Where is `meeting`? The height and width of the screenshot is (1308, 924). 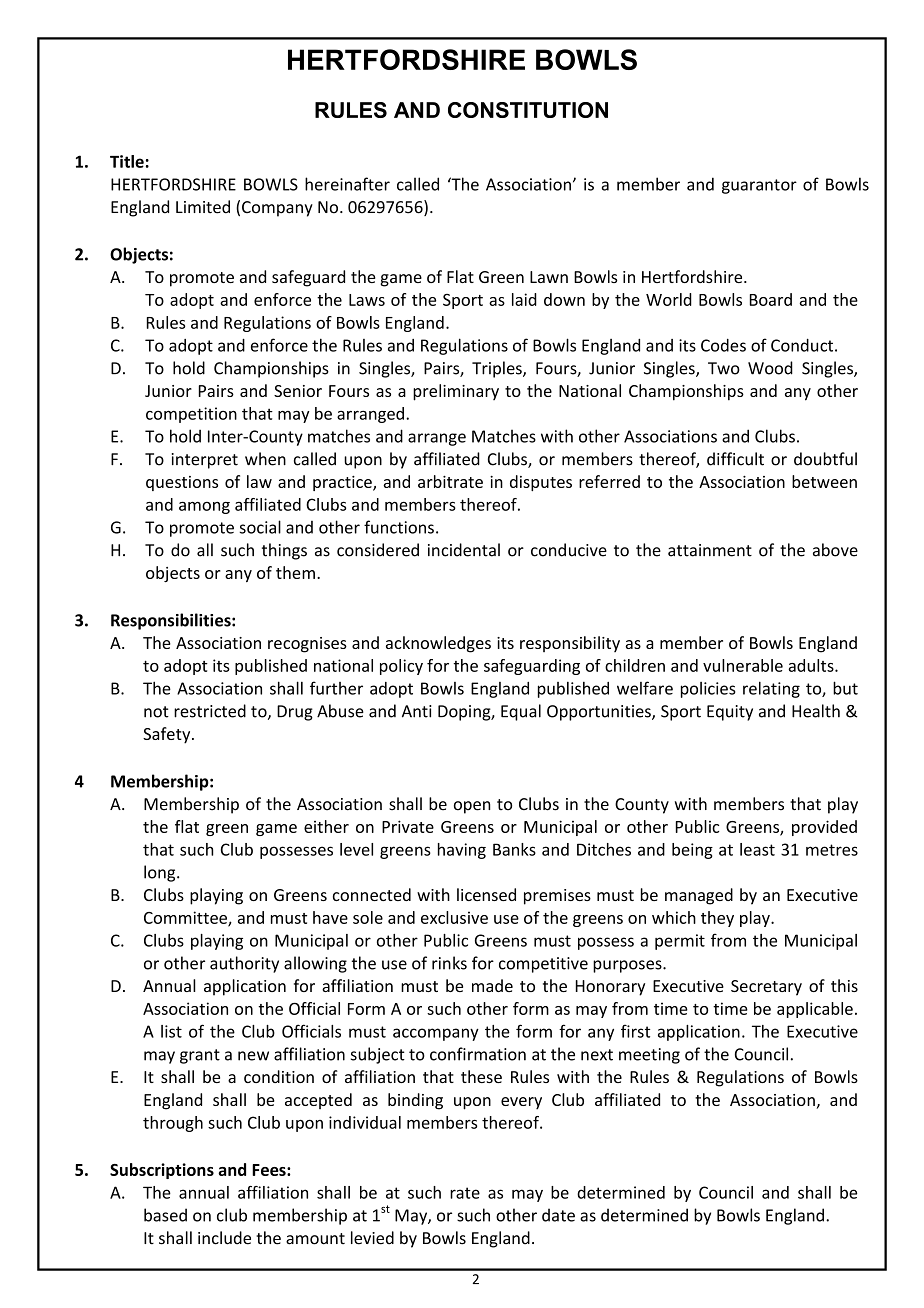
meeting is located at coordinates (649, 1056).
